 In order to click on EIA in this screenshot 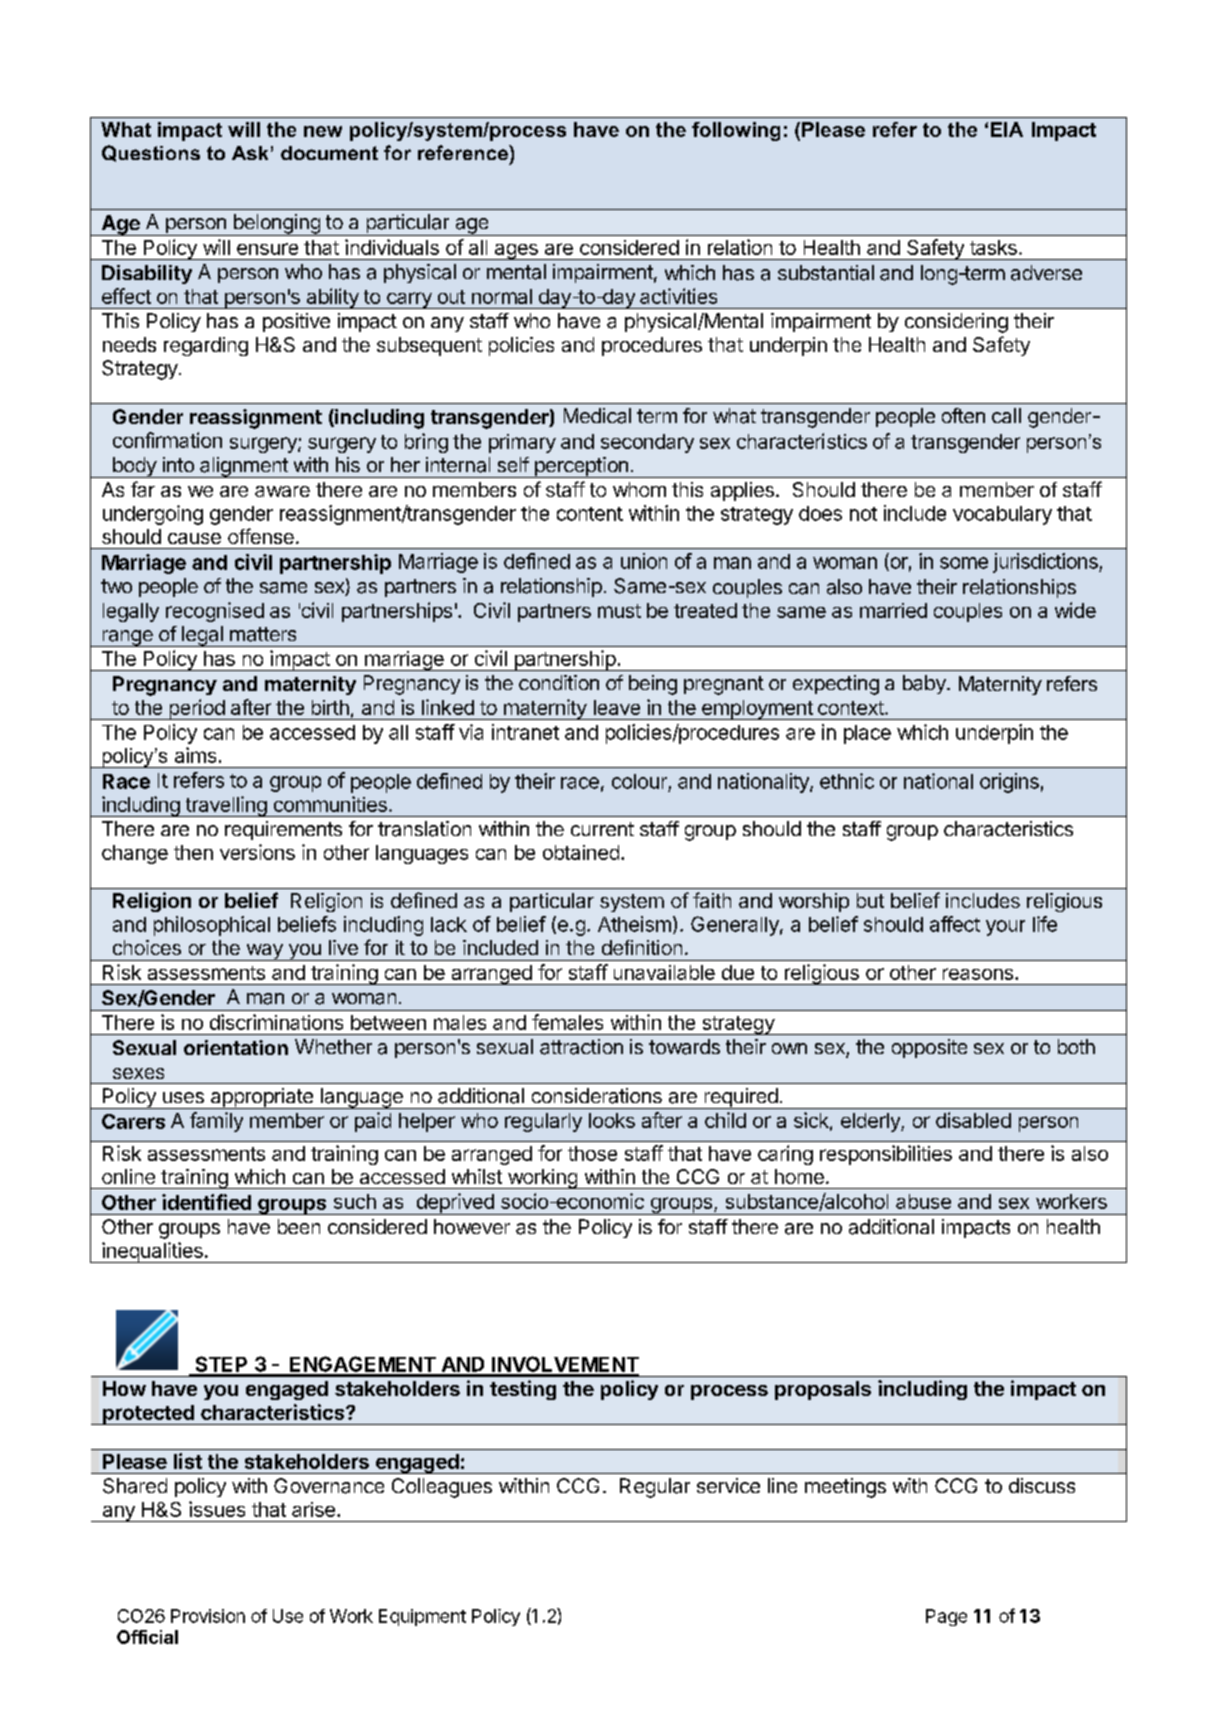, I will do `click(1007, 129)`.
